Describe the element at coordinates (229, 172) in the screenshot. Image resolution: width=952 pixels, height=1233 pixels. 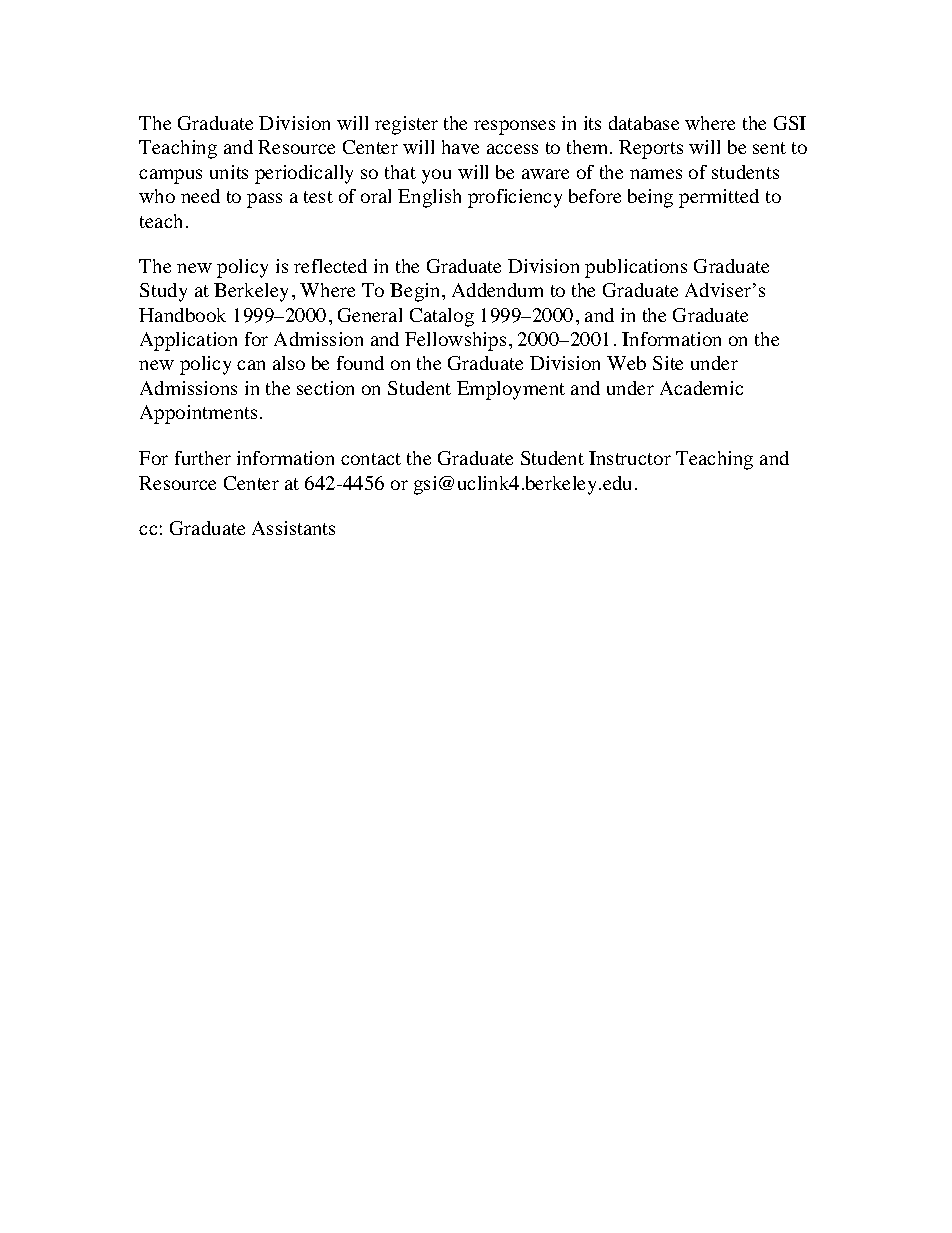
I see `units` at that location.
